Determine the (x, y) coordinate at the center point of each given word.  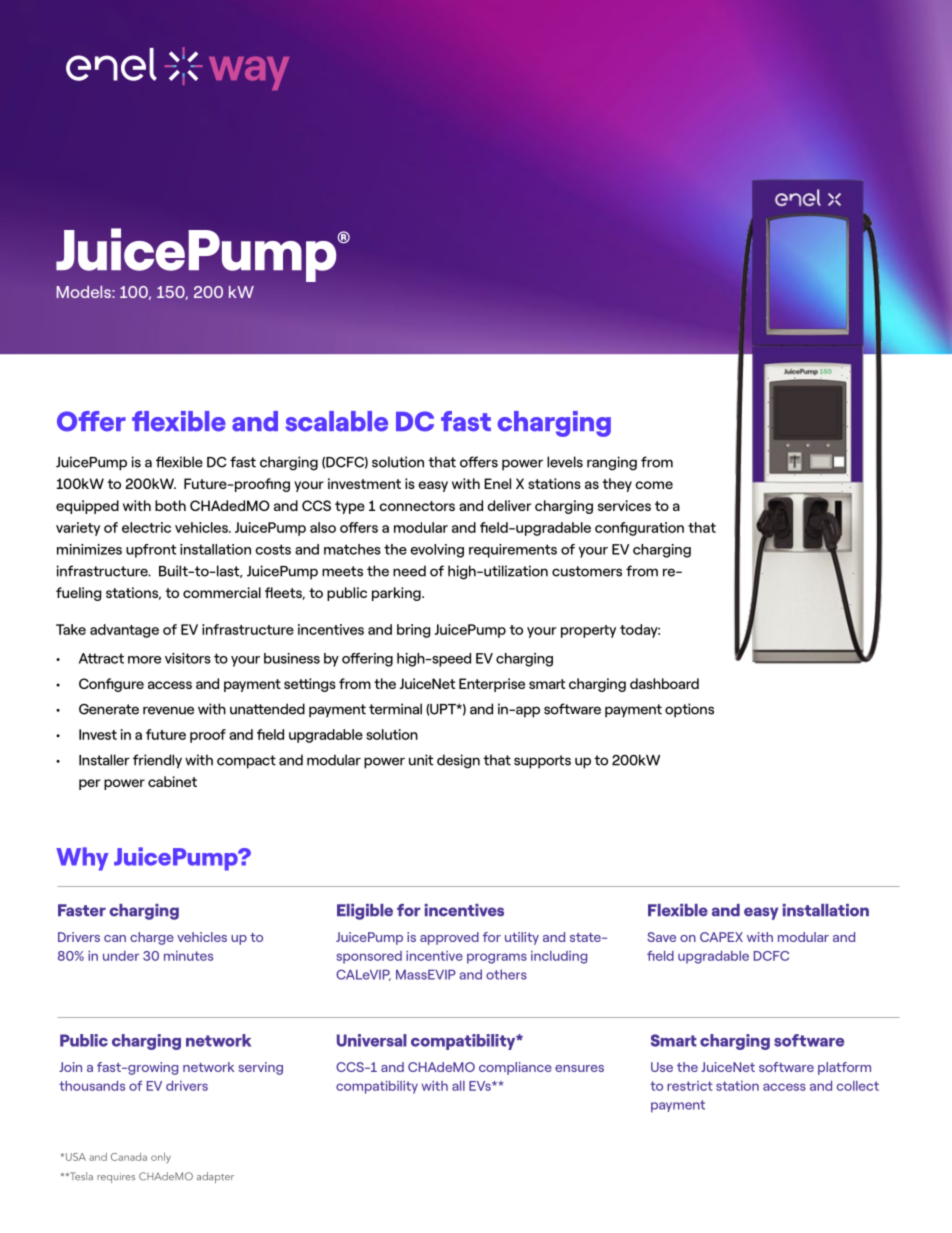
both (170, 505)
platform (844, 1068)
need (409, 571)
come (654, 485)
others (506, 974)
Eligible (365, 912)
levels (565, 462)
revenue (168, 710)
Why (82, 859)
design (458, 761)
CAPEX (721, 937)
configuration (639, 529)
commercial (222, 592)
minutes (188, 956)
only (161, 1157)
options (689, 710)
